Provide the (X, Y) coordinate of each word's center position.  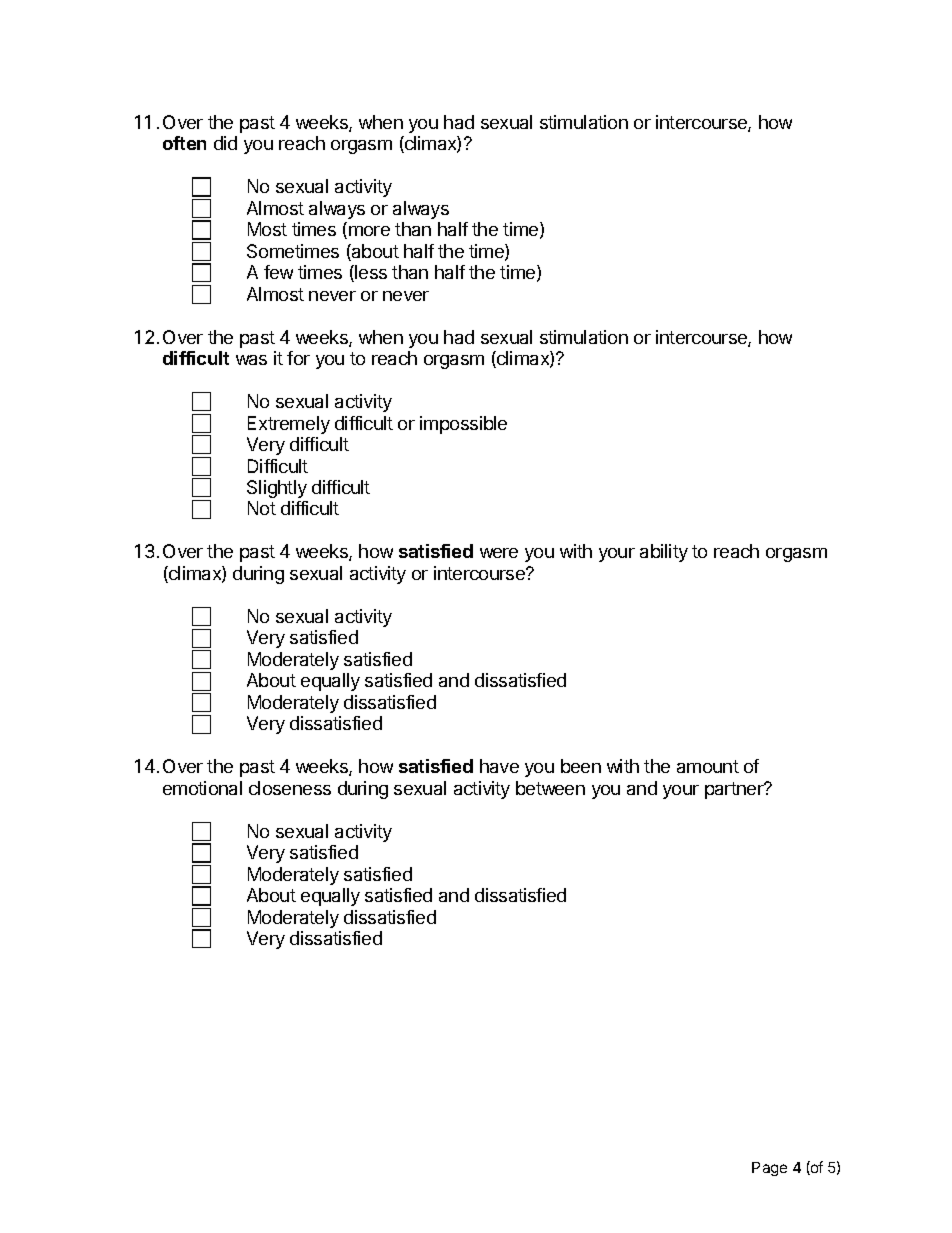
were (499, 553)
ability (664, 553)
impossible (463, 425)
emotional (202, 788)
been (581, 766)
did (225, 143)
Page (769, 1169)
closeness (290, 788)
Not (262, 508)
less (370, 273)
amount (708, 766)
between (550, 788)
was (251, 360)
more (369, 231)
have (499, 766)
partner (735, 790)
